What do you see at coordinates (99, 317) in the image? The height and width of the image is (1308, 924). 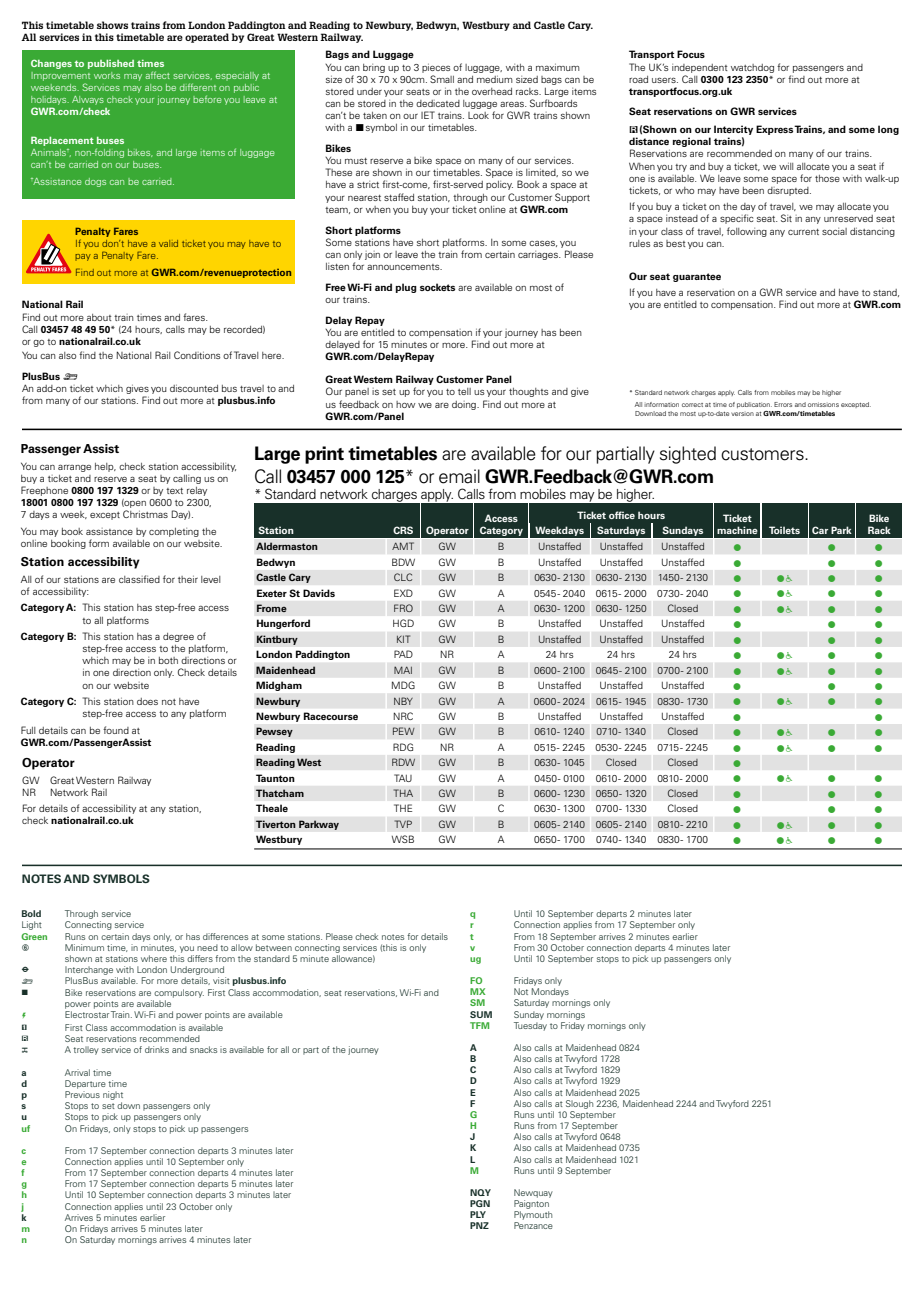 I see `about` at bounding box center [99, 317].
